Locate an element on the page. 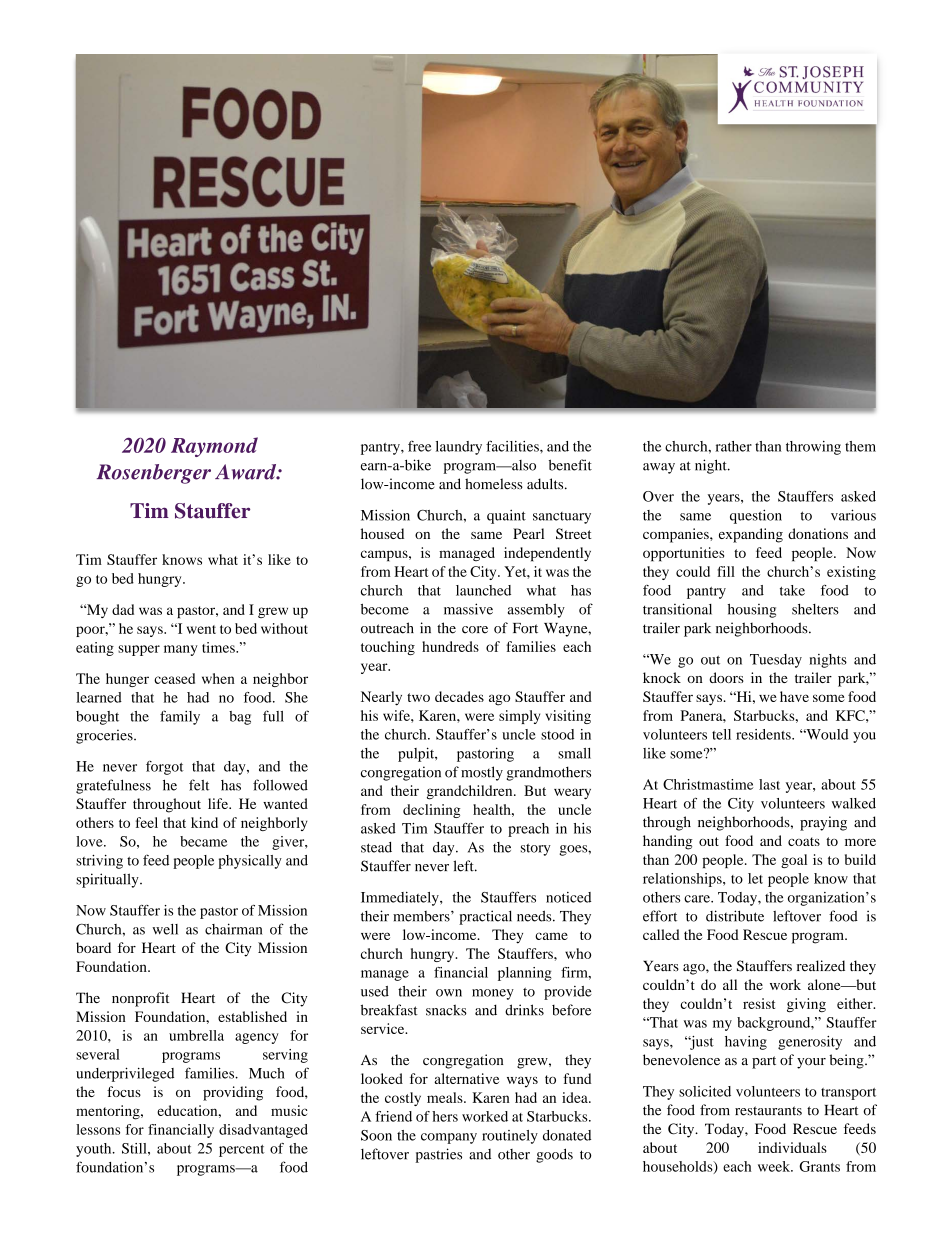  let is located at coordinates (755, 878).
